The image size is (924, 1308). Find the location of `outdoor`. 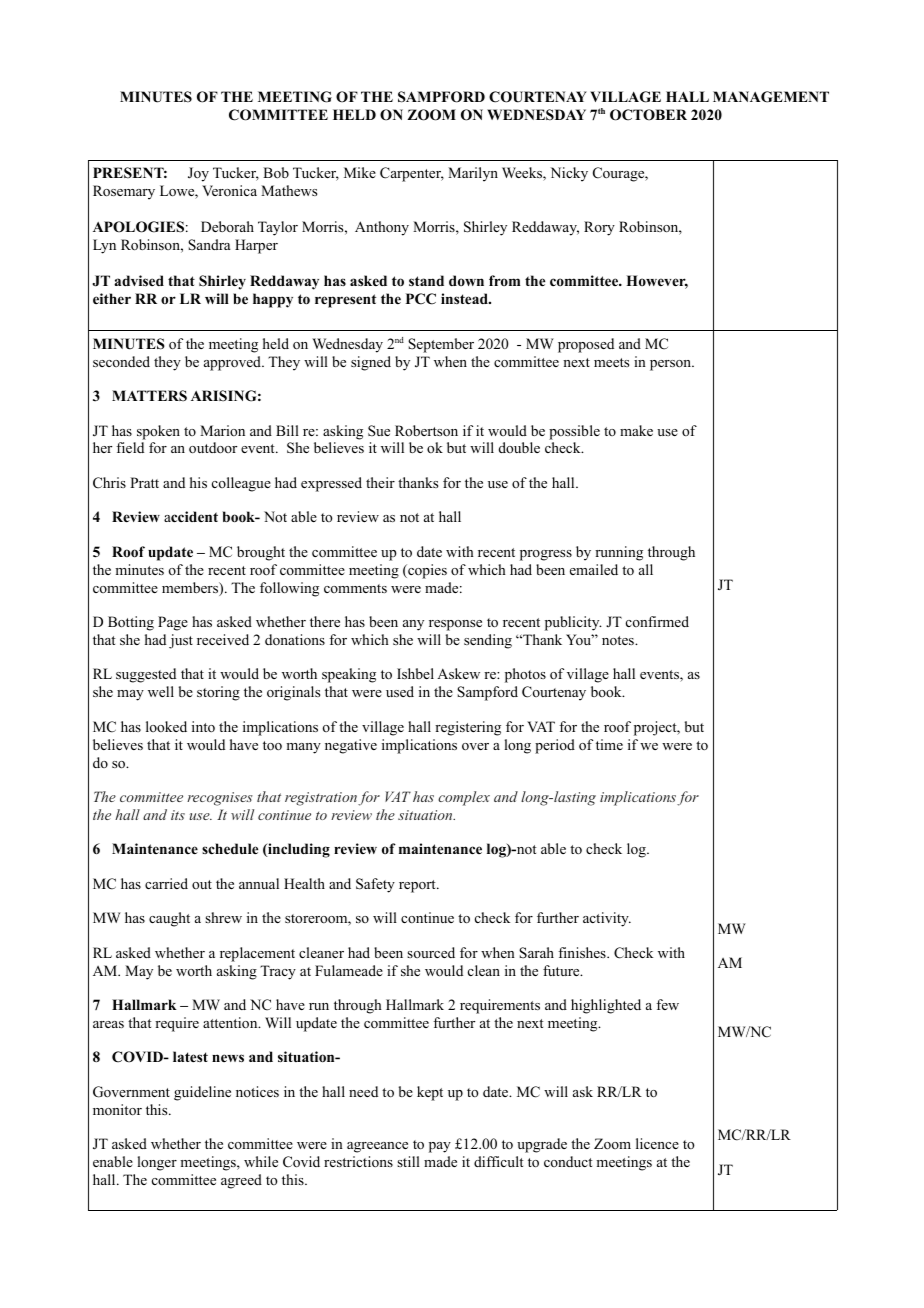

outdoor is located at coordinates (213, 448).
